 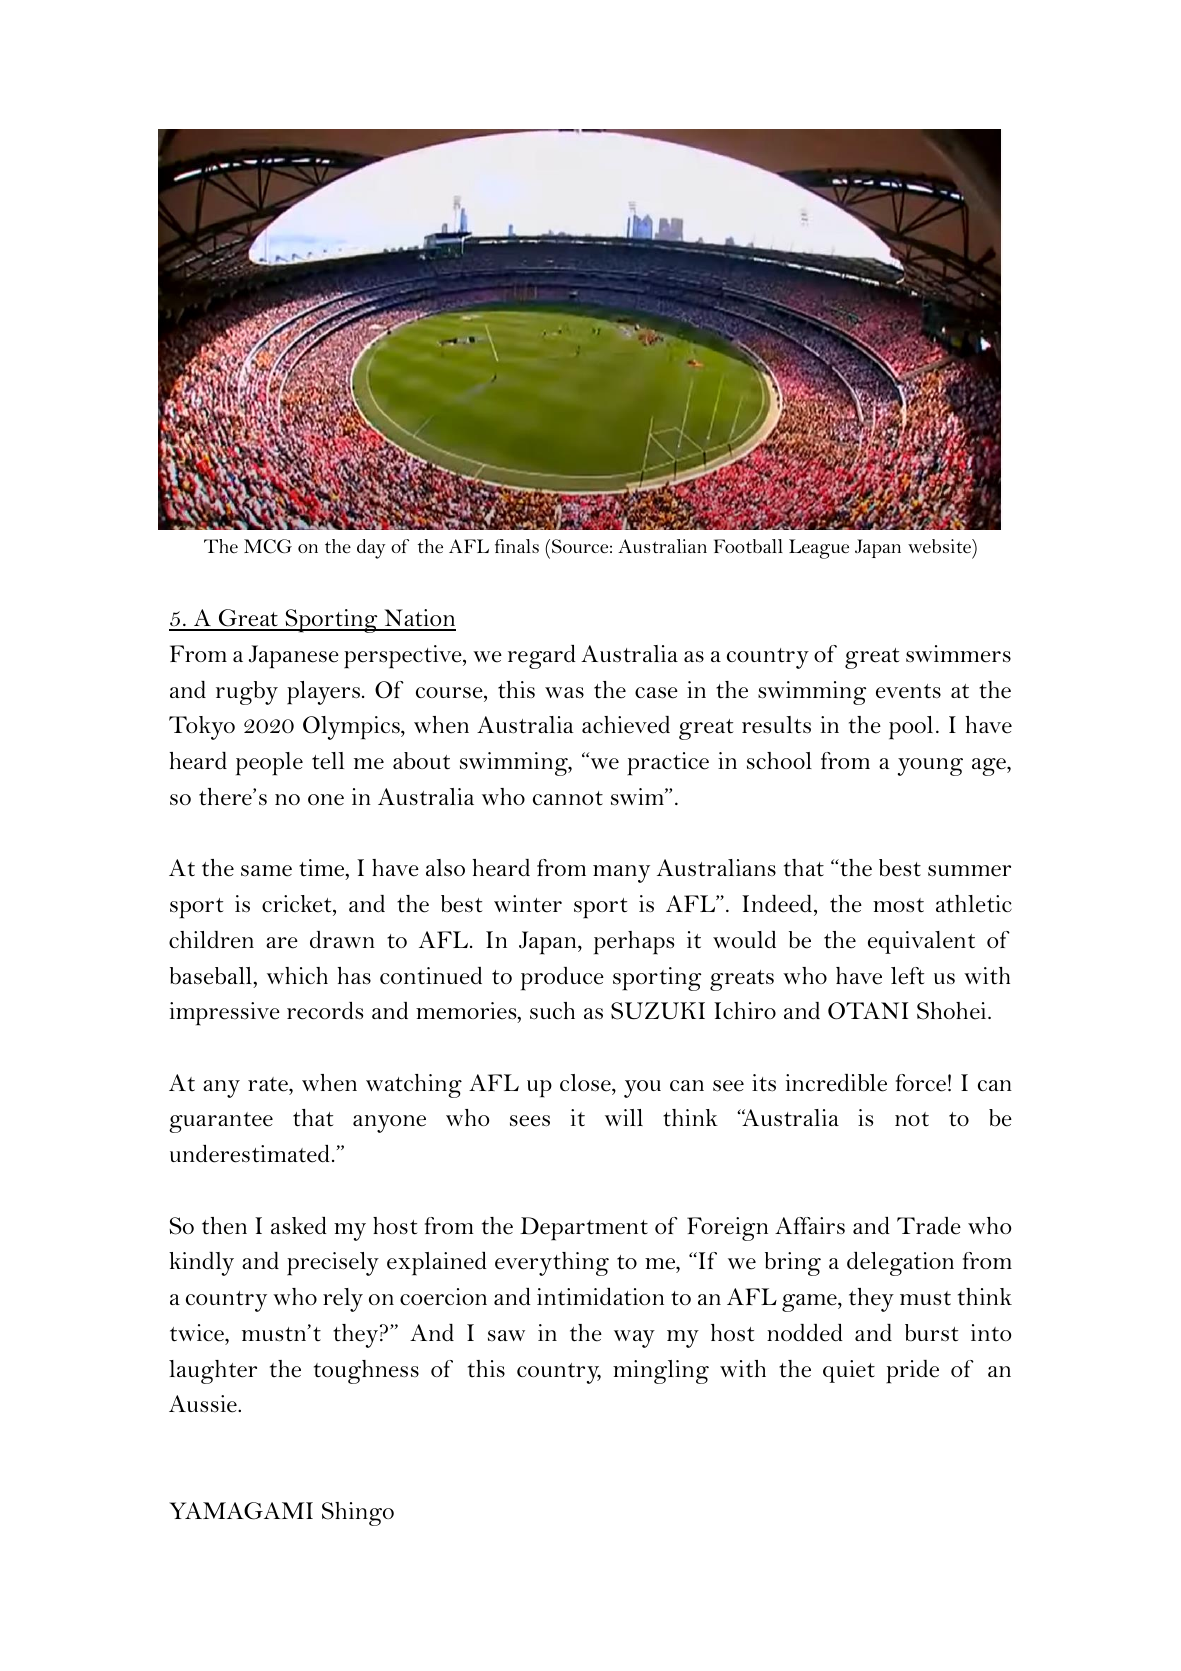 I want to click on mingling, so click(x=661, y=1372).
